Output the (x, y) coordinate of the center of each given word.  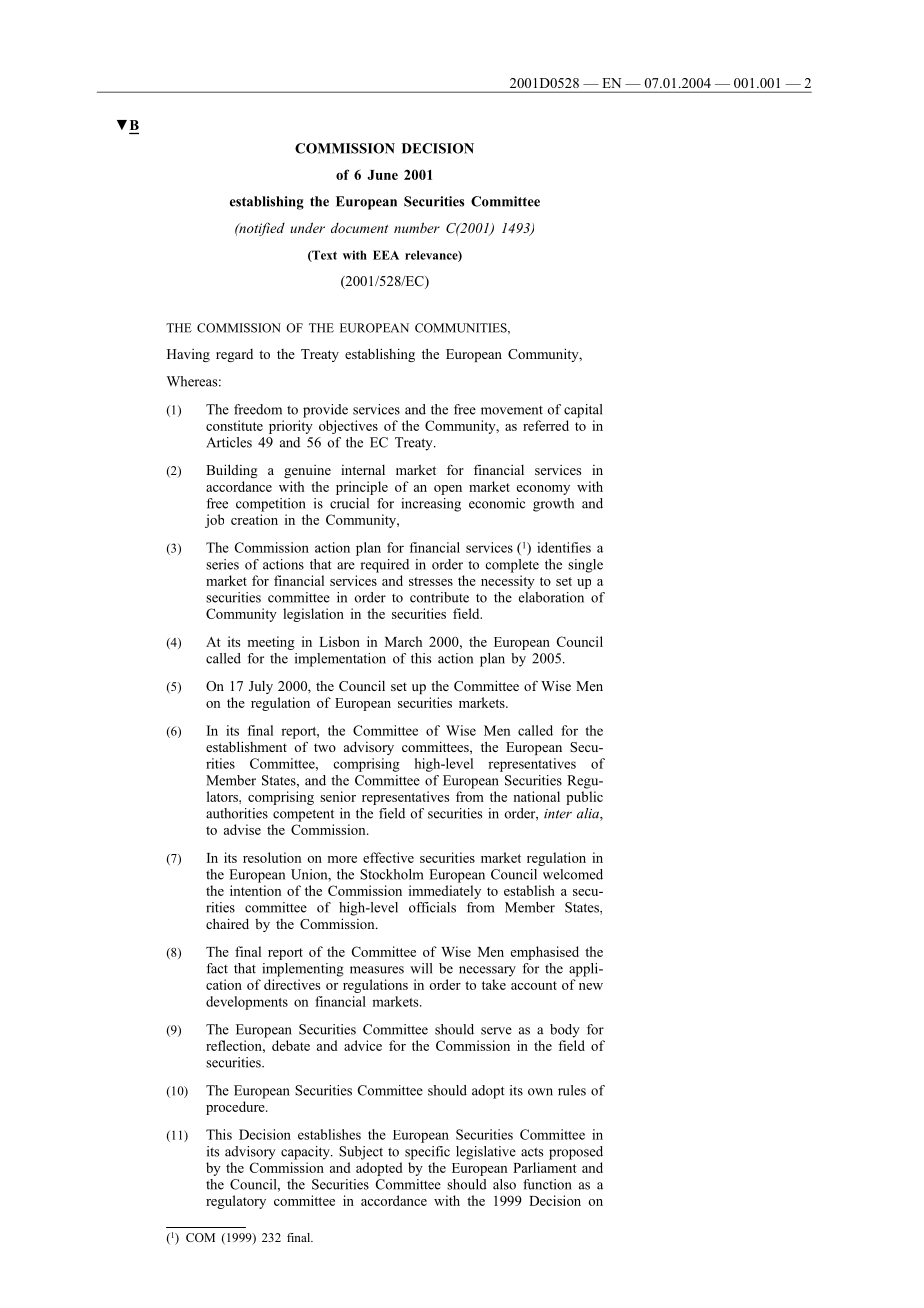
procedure (236, 1108)
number (417, 227)
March (403, 641)
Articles (229, 442)
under (307, 227)
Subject (361, 1153)
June (382, 175)
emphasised (545, 953)
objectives (348, 427)
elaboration (551, 597)
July (261, 687)
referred (546, 425)
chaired (227, 923)
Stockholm (391, 874)
